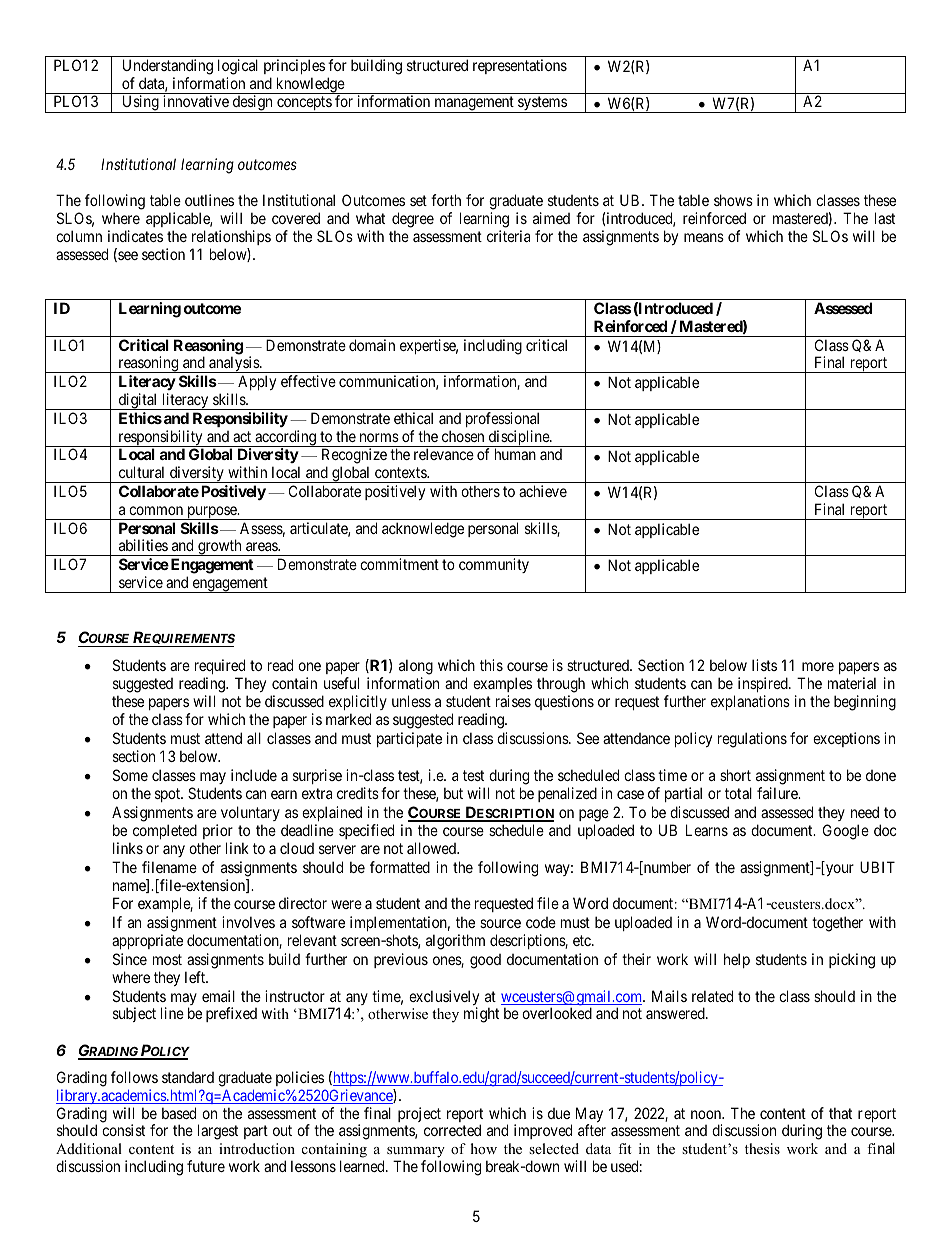 The width and height of the screenshot is (952, 1233). What do you see at coordinates (733, 200) in the screenshot?
I see `shows` at bounding box center [733, 200].
